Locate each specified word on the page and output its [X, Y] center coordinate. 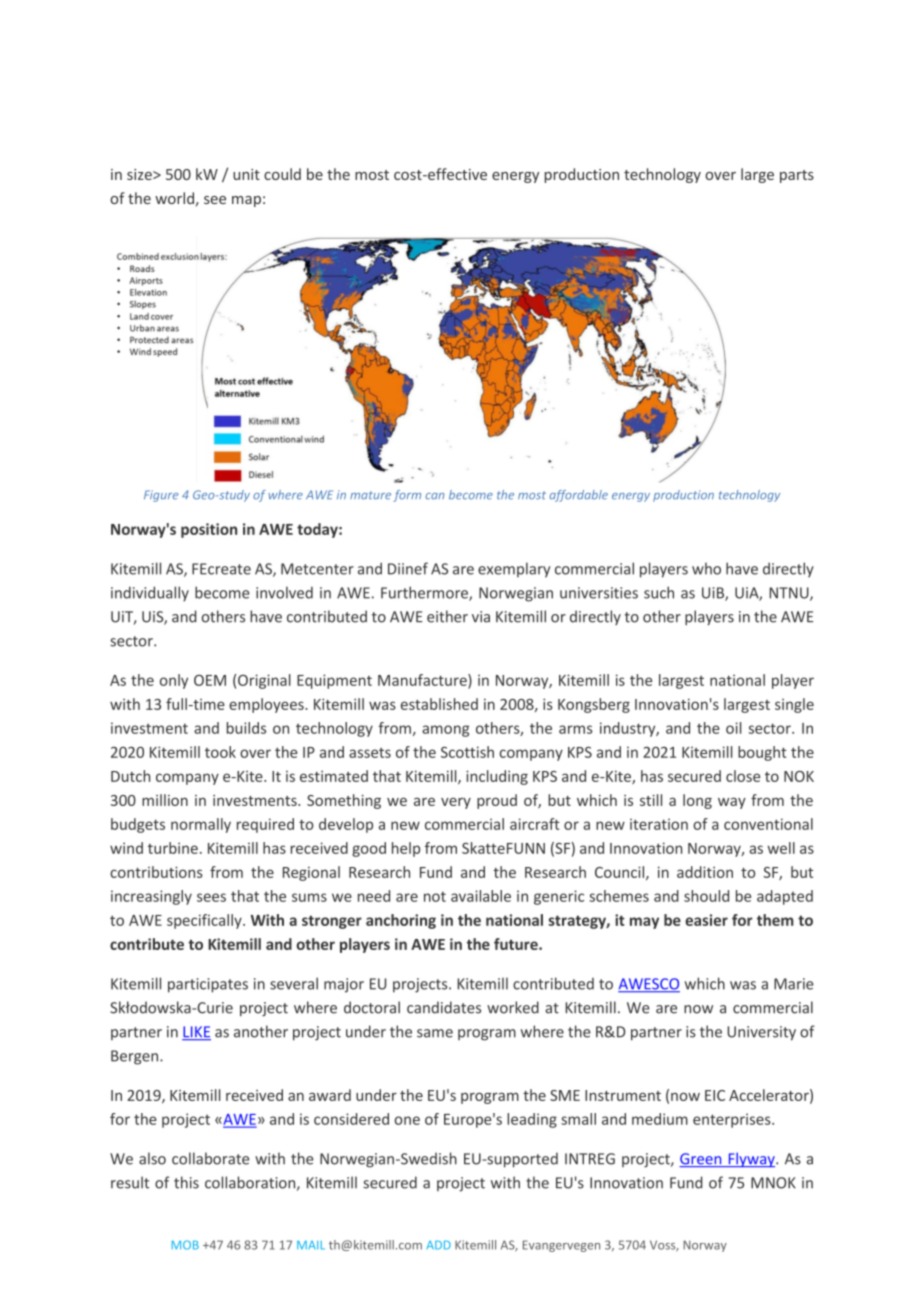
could [282, 174]
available [481, 896]
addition [705, 872]
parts [797, 176]
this [186, 1182]
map [246, 201]
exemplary [514, 570]
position [209, 530]
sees [211, 897]
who [706, 569]
